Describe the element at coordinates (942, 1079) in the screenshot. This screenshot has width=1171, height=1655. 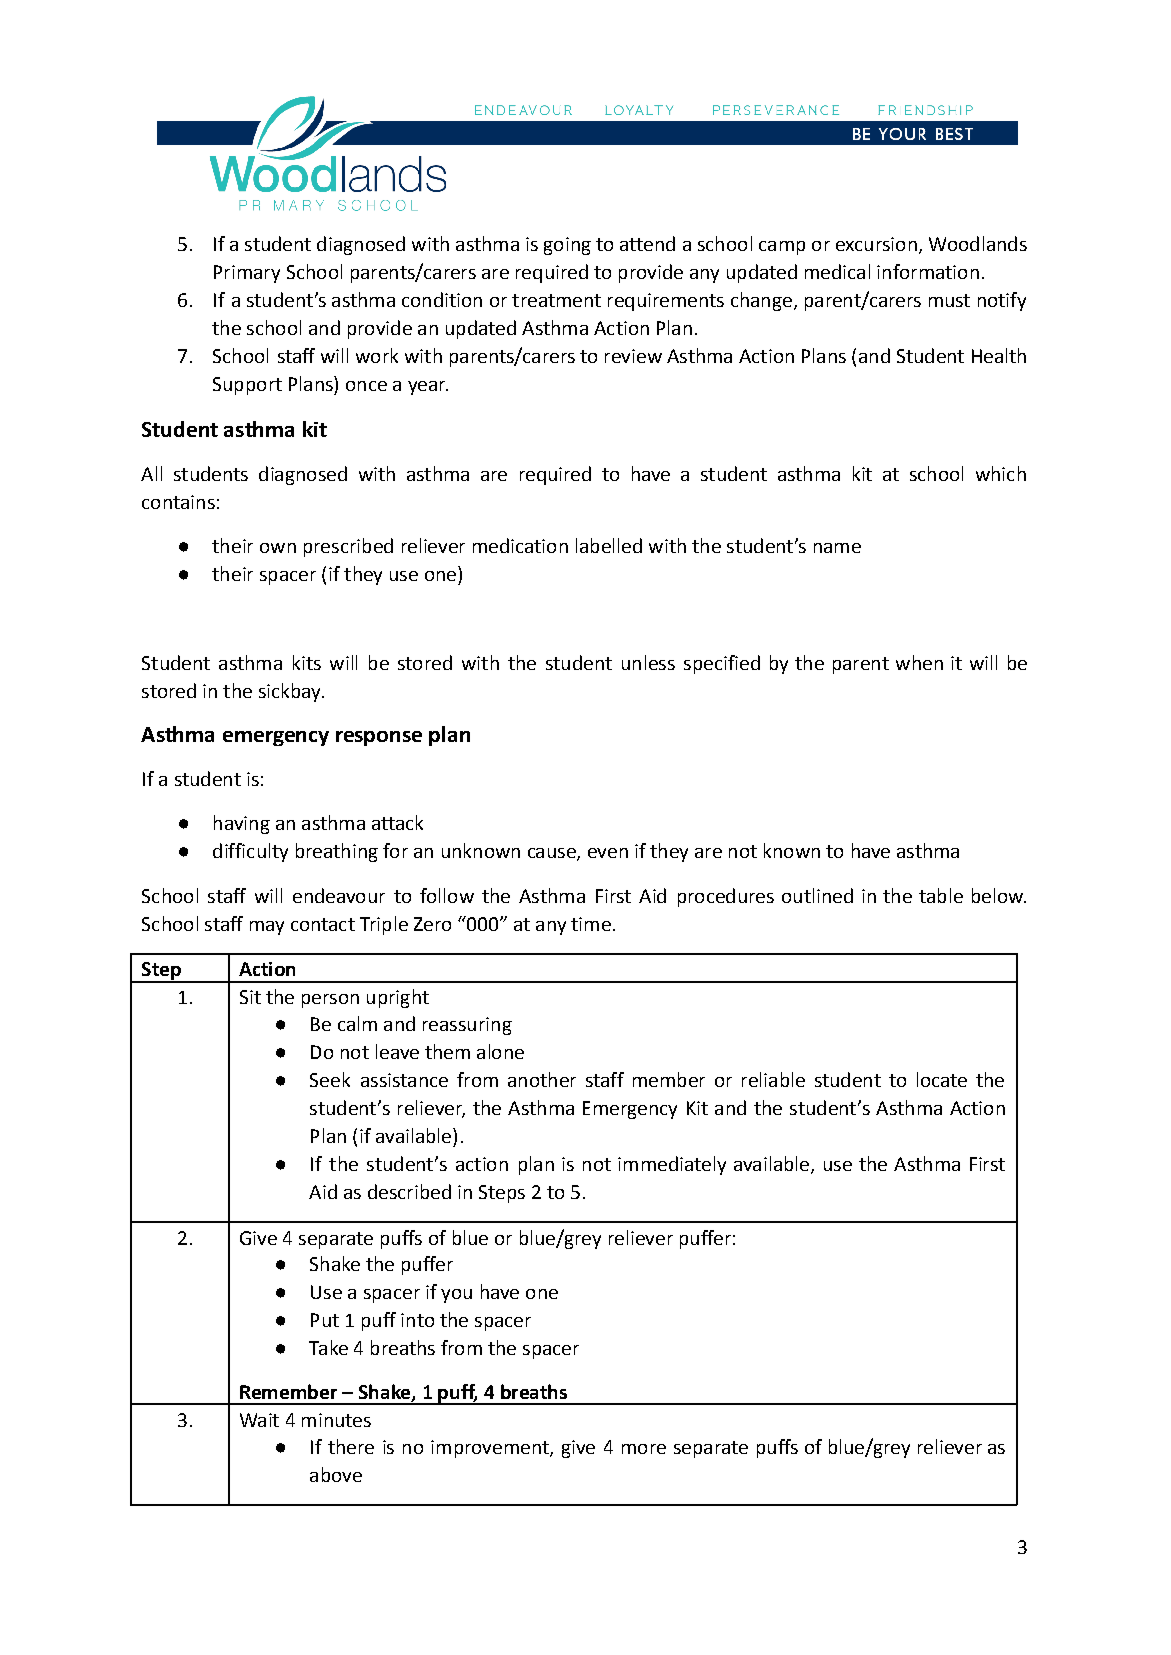
I see `locate` at that location.
